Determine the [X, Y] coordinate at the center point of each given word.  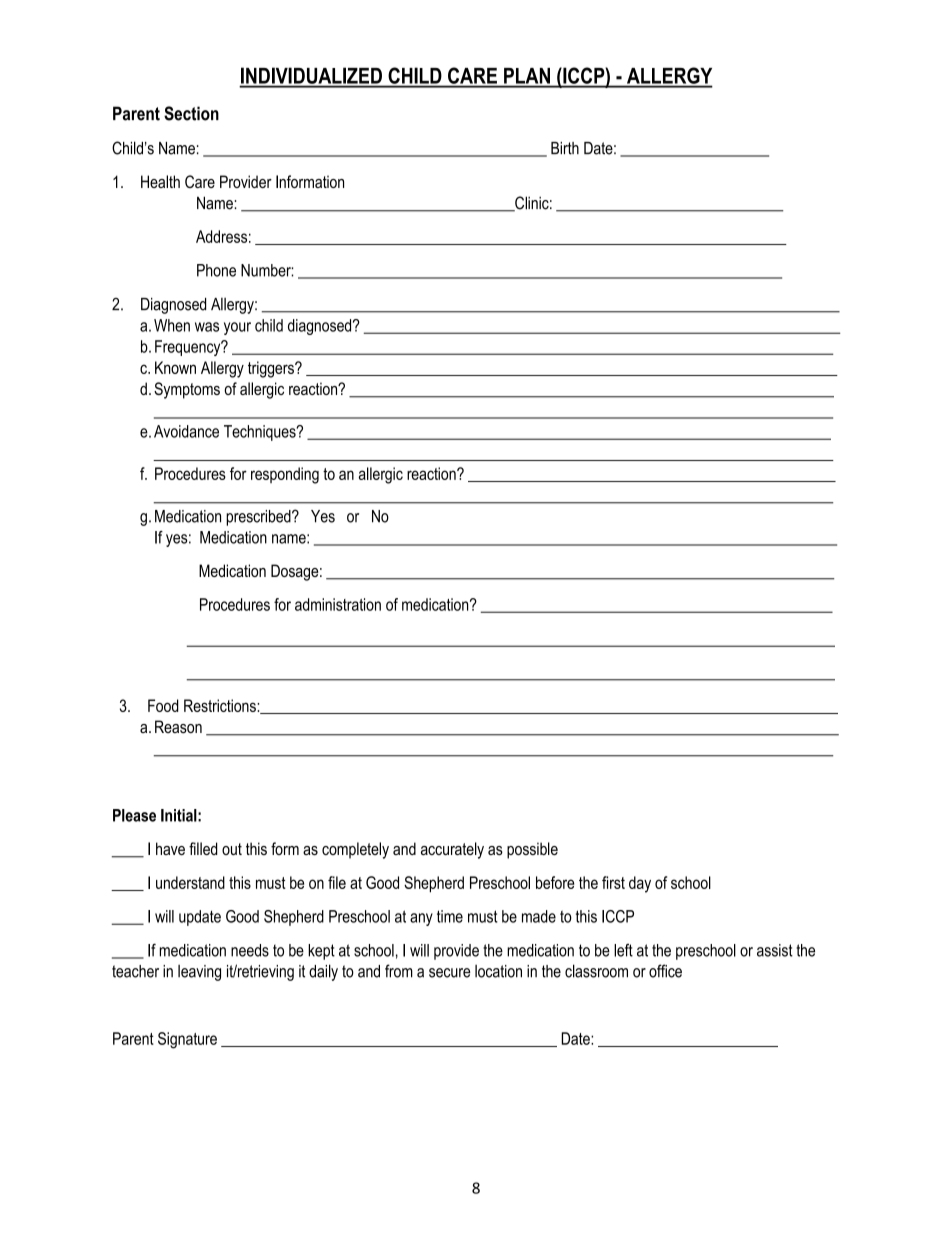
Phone [216, 270]
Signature [187, 1040]
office [665, 971]
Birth [565, 148]
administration [338, 604]
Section [191, 113]
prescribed [259, 518]
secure [449, 973]
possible [532, 850]
